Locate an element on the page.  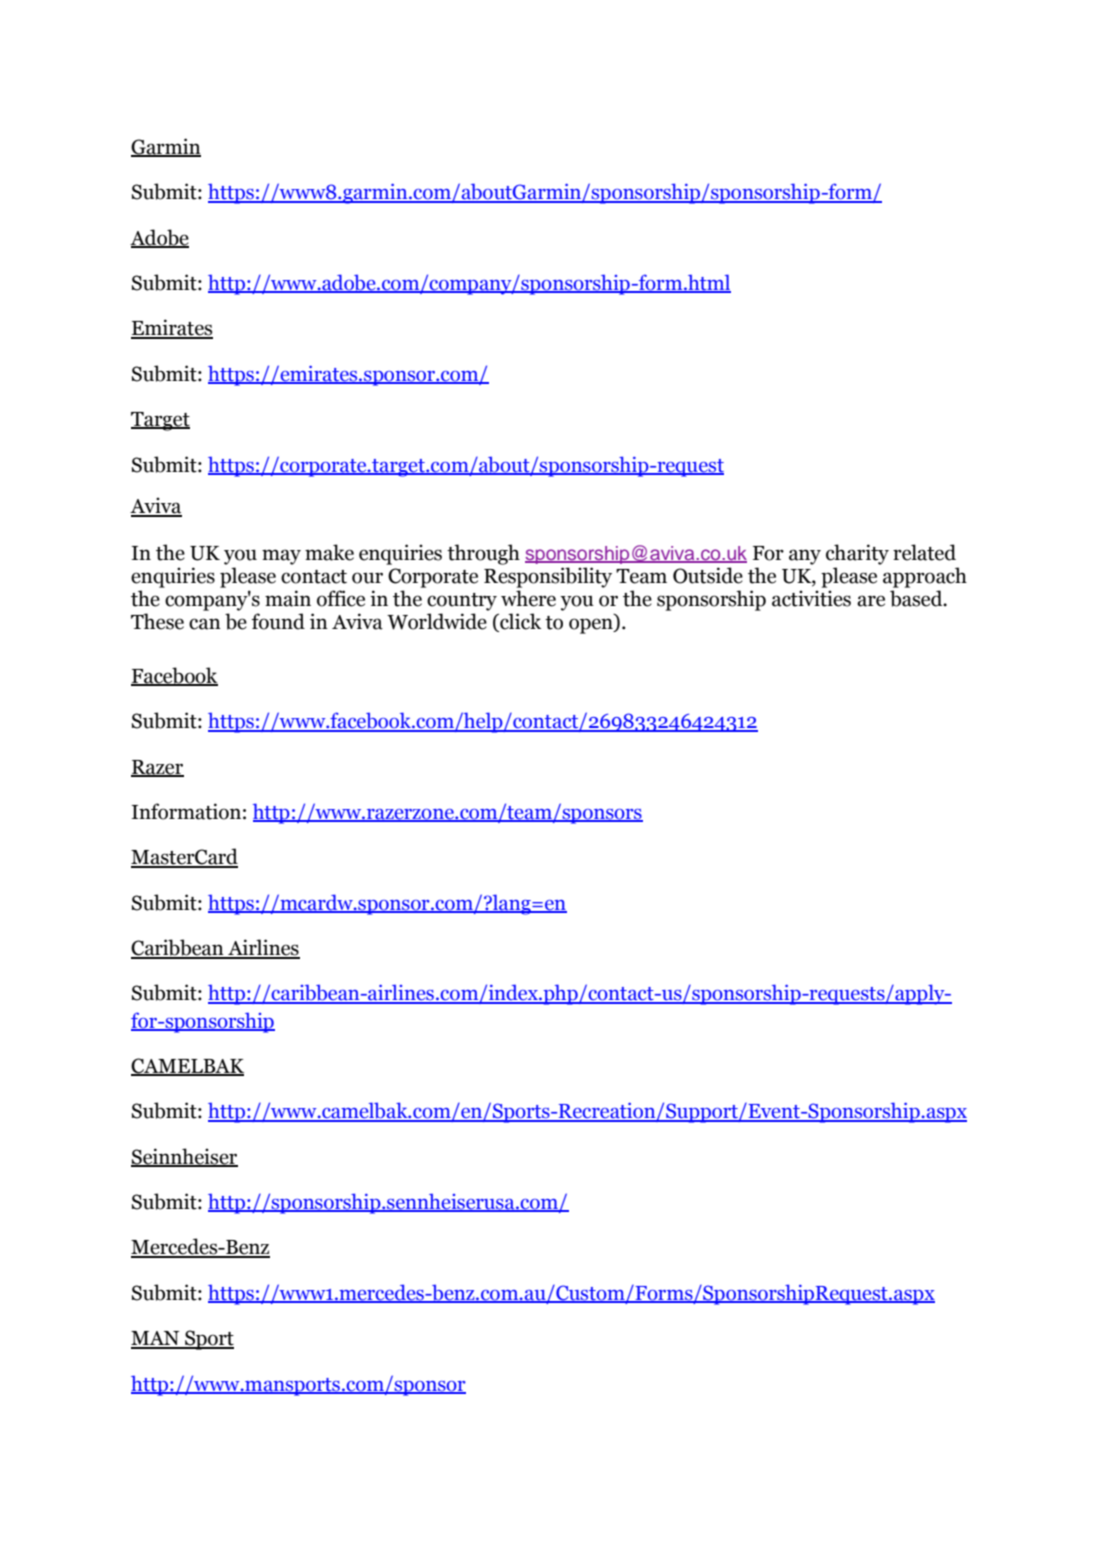
may is located at coordinates (281, 557).
